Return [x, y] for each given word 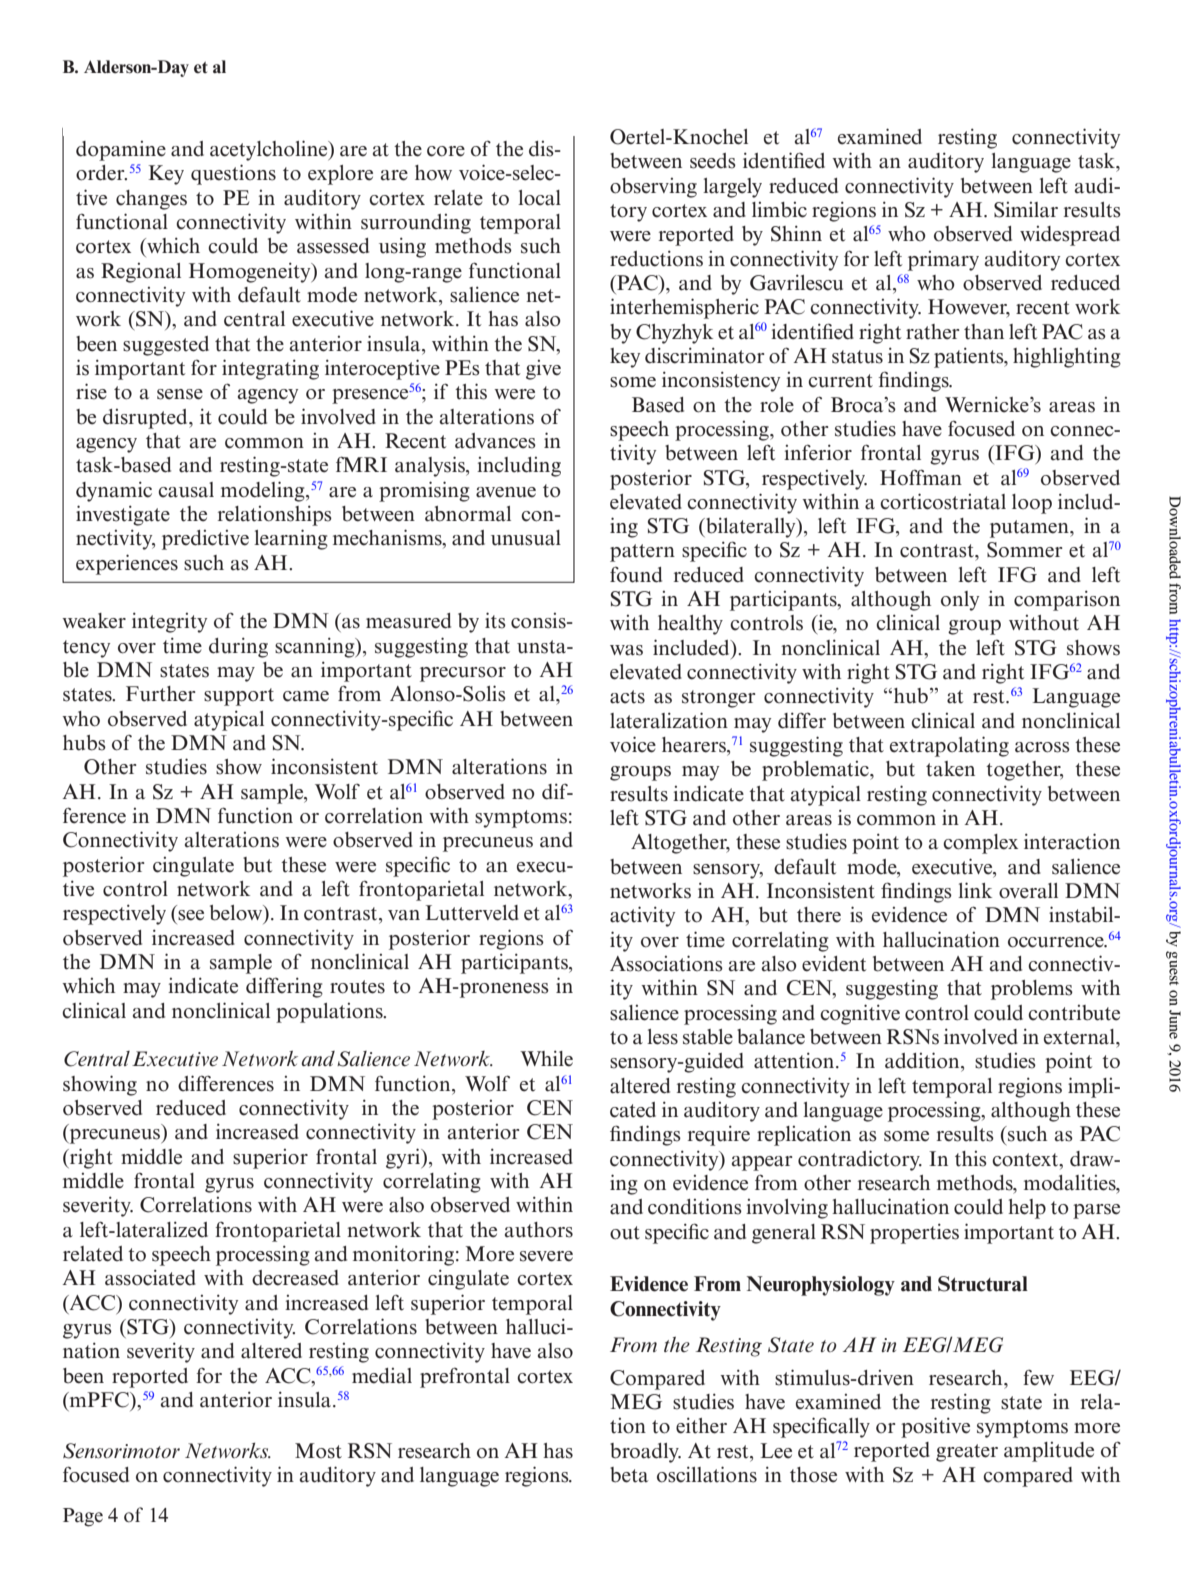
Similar [1026, 210]
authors [539, 1230]
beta [629, 1475]
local [539, 198]
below [237, 914]
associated [150, 1277]
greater [967, 1453]
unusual [526, 538]
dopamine [121, 151]
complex [980, 844]
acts [627, 697]
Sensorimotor [121, 1451]
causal [186, 490]
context [1026, 1160]
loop [1032, 504]
